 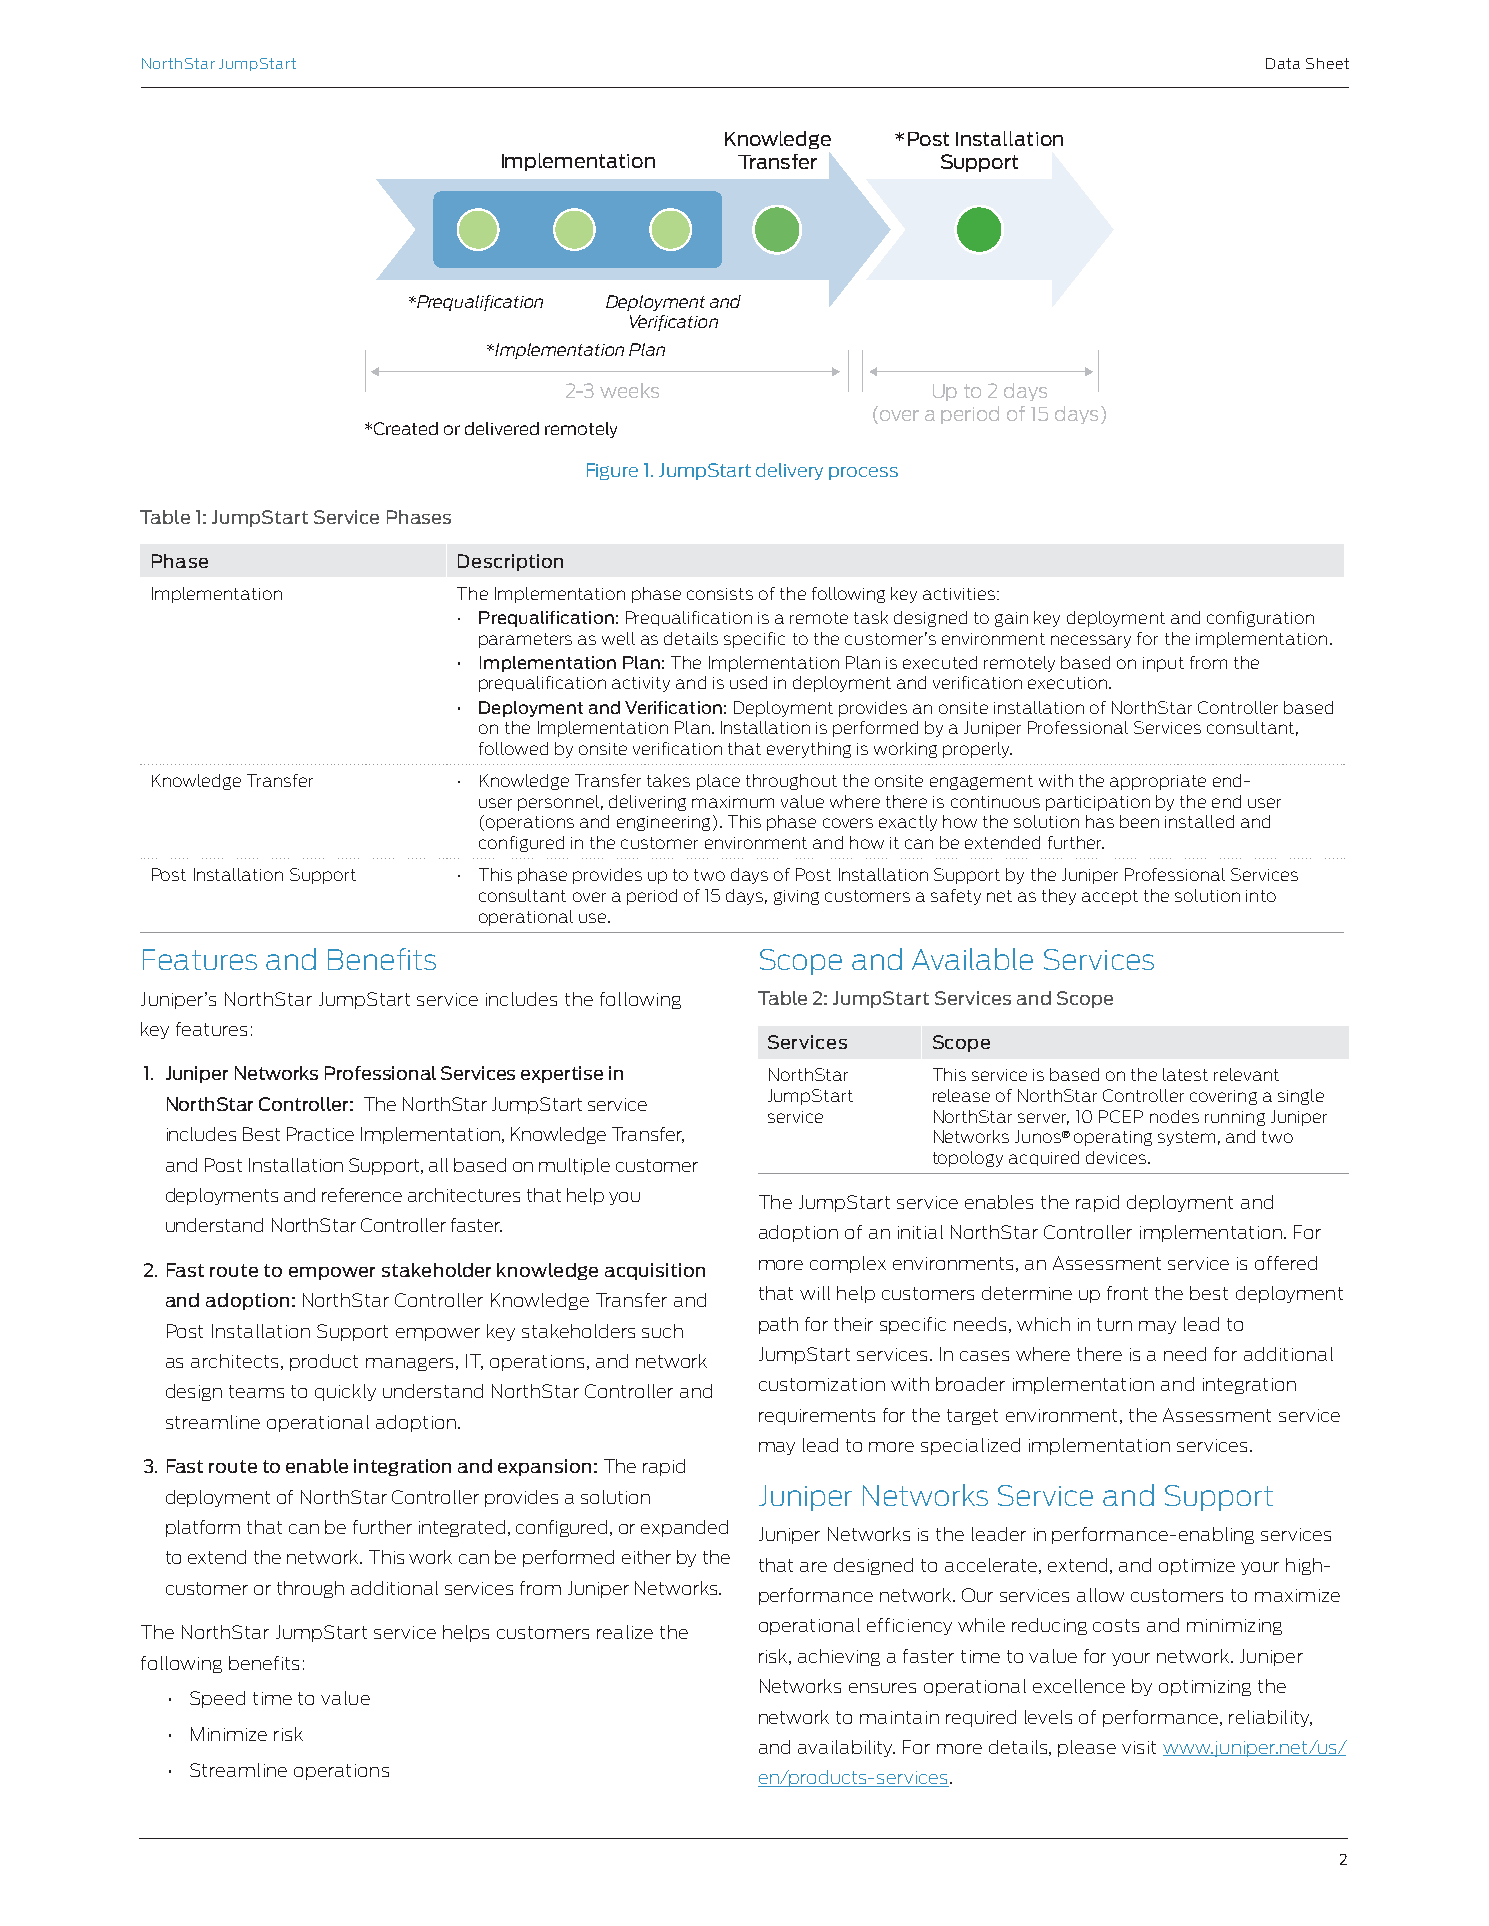 I want to click on achieving, so click(x=839, y=1657).
